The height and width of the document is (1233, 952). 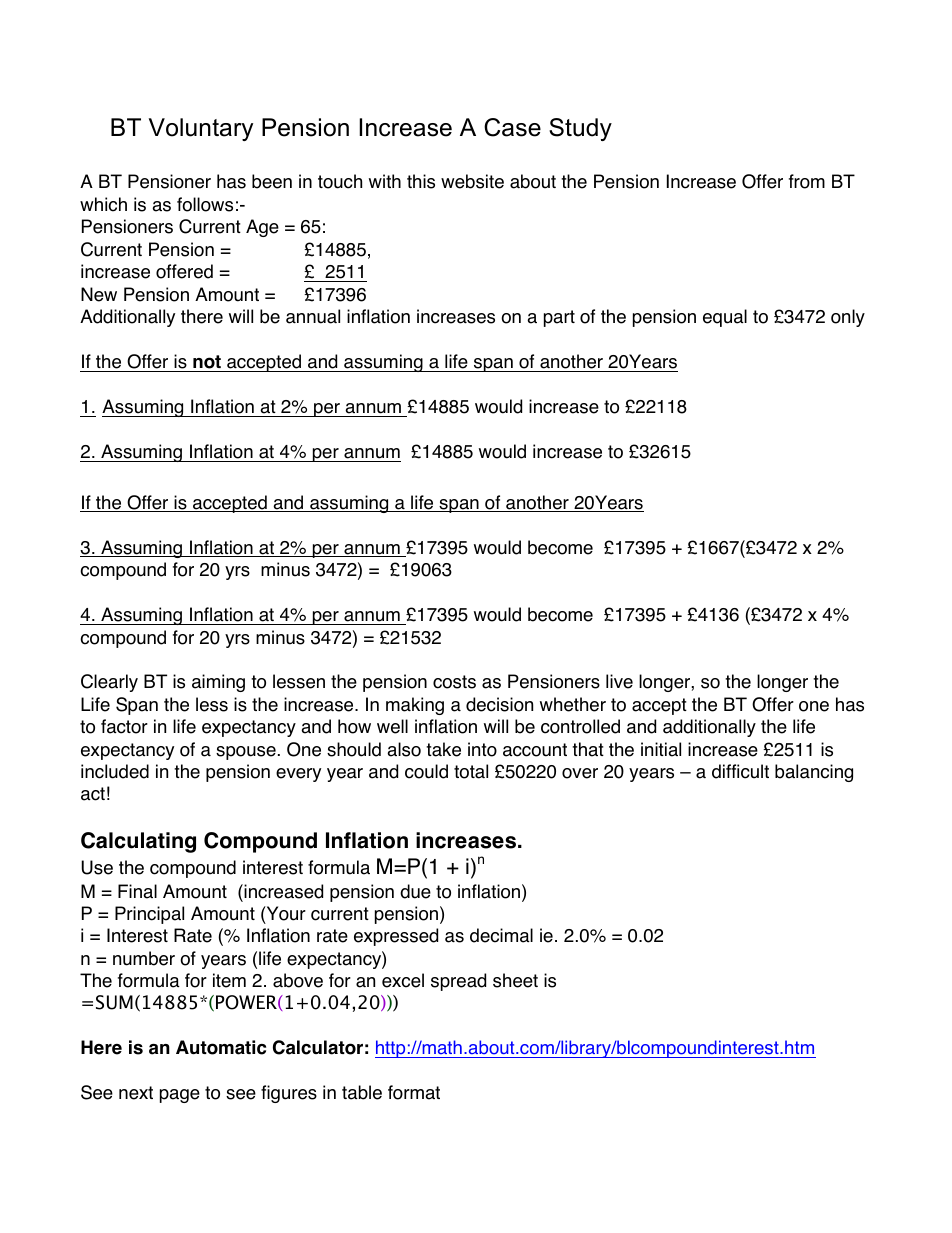 What do you see at coordinates (807, 181) in the document?
I see `from` at bounding box center [807, 181].
